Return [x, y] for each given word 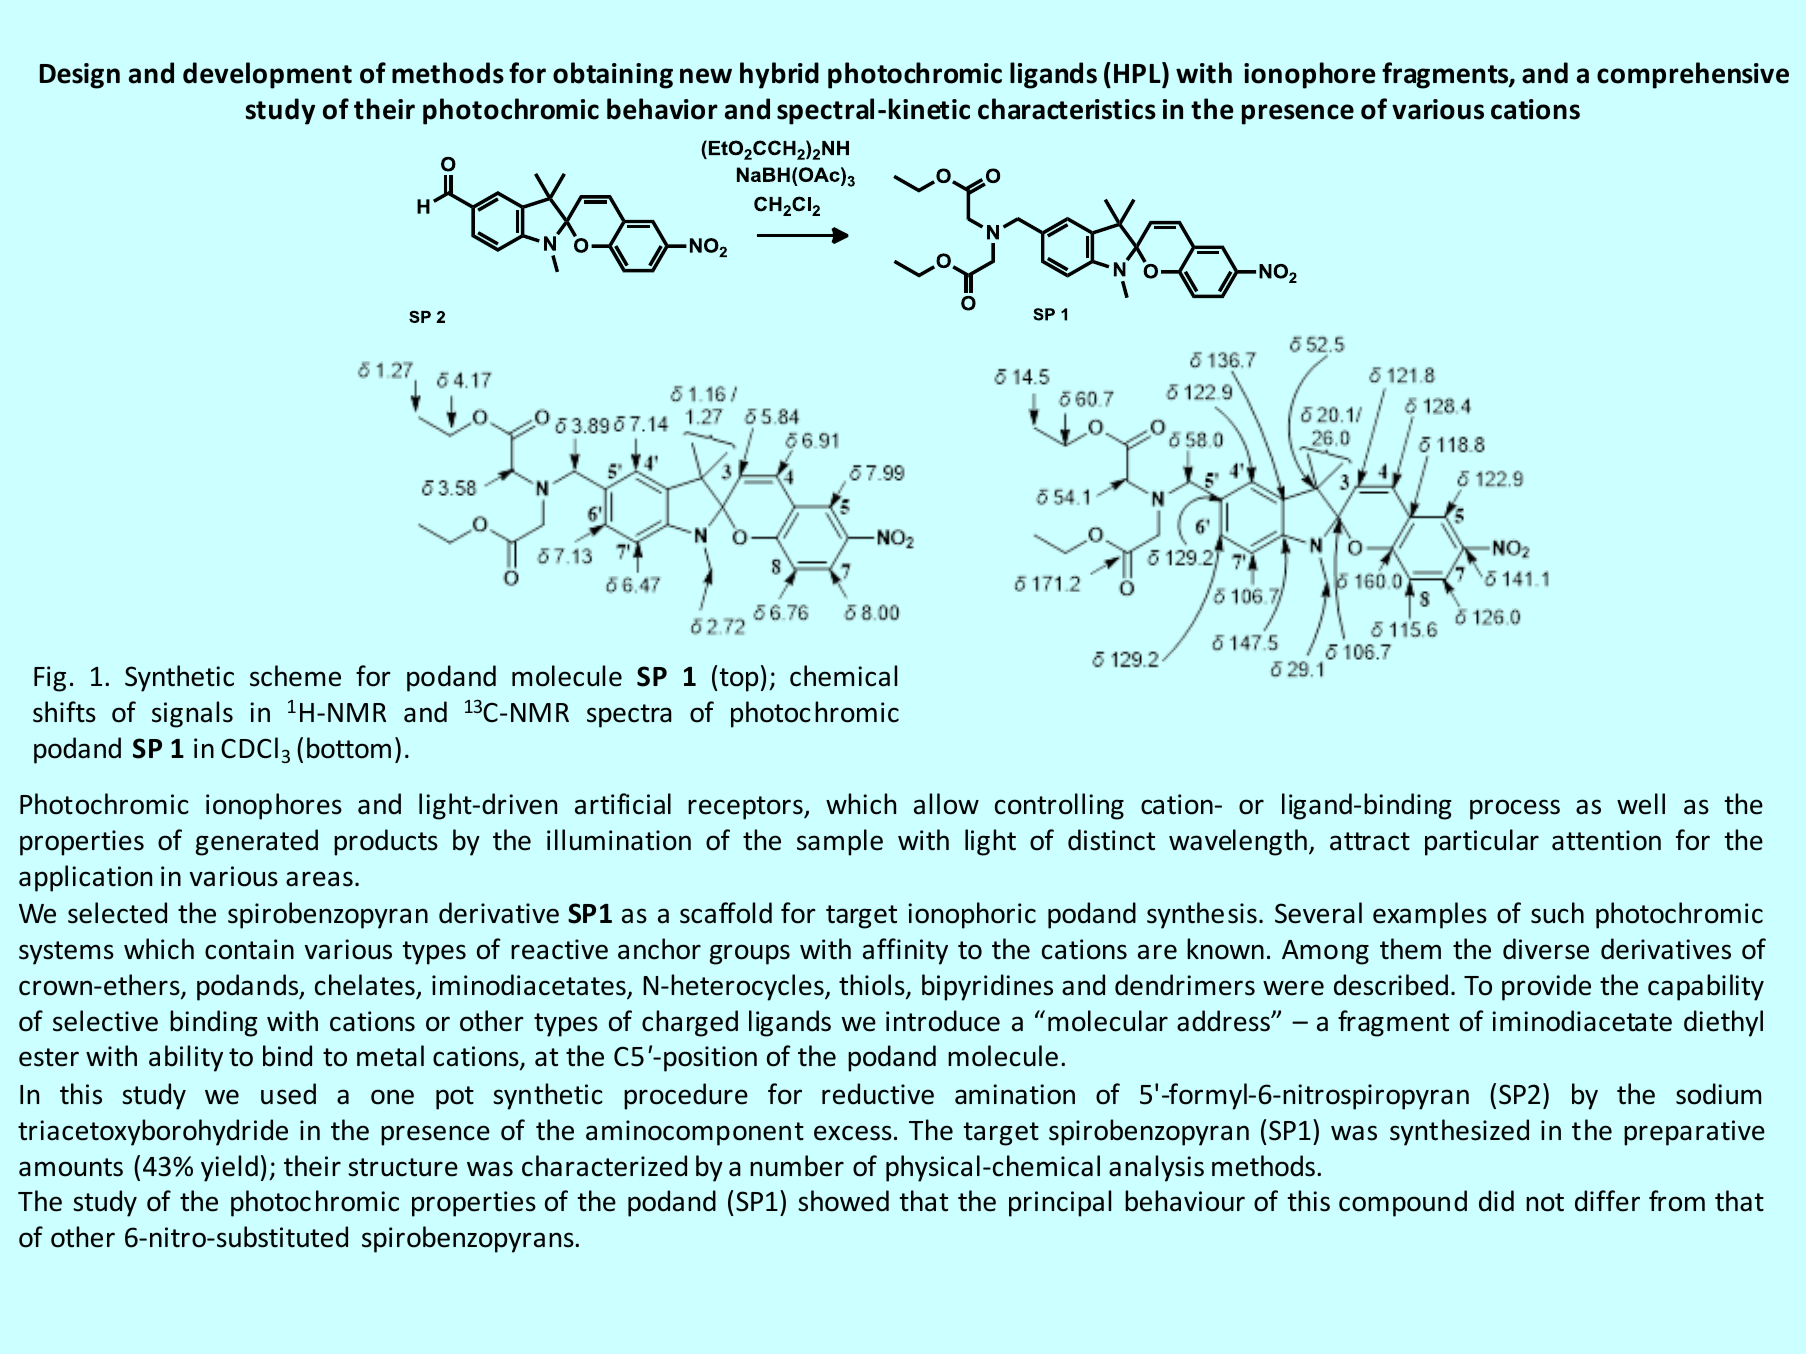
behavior [662, 109]
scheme [295, 676]
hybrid [779, 75]
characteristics [1067, 109]
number [797, 1166]
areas [319, 879]
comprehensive [1693, 75]
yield [229, 1168]
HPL [1138, 72]
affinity [905, 951]
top [739, 680]
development [267, 75]
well [1641, 804]
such [1557, 913]
